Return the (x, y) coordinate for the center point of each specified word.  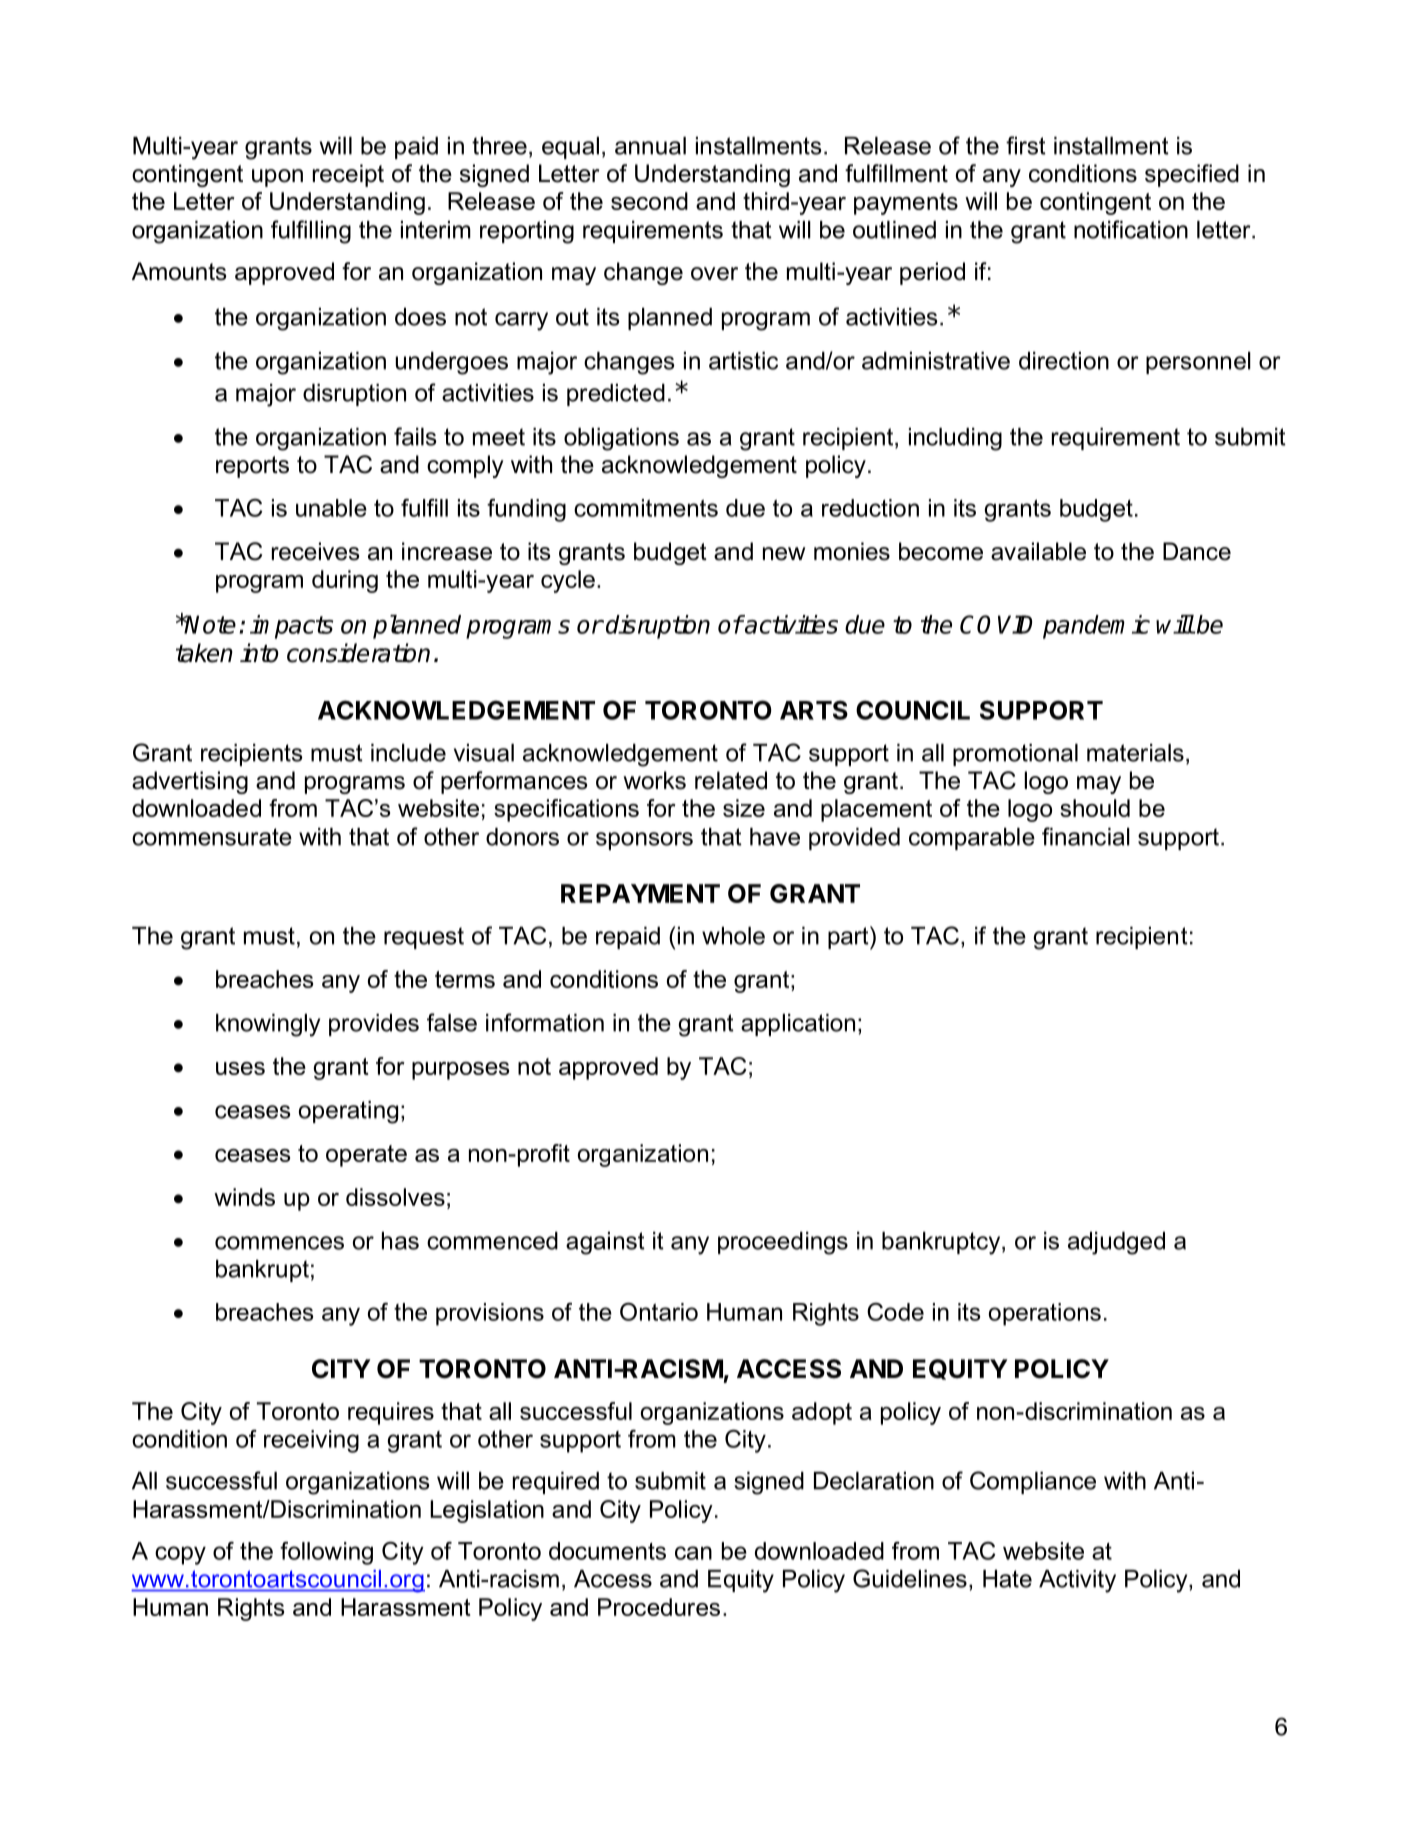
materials (1135, 753)
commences (279, 1243)
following (326, 1553)
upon (277, 178)
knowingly (268, 1025)
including (955, 439)
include (408, 753)
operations (1045, 1314)
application (798, 1025)
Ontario (659, 1311)
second (649, 201)
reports (252, 467)
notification (1131, 229)
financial (1086, 836)
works (654, 780)
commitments (646, 508)
